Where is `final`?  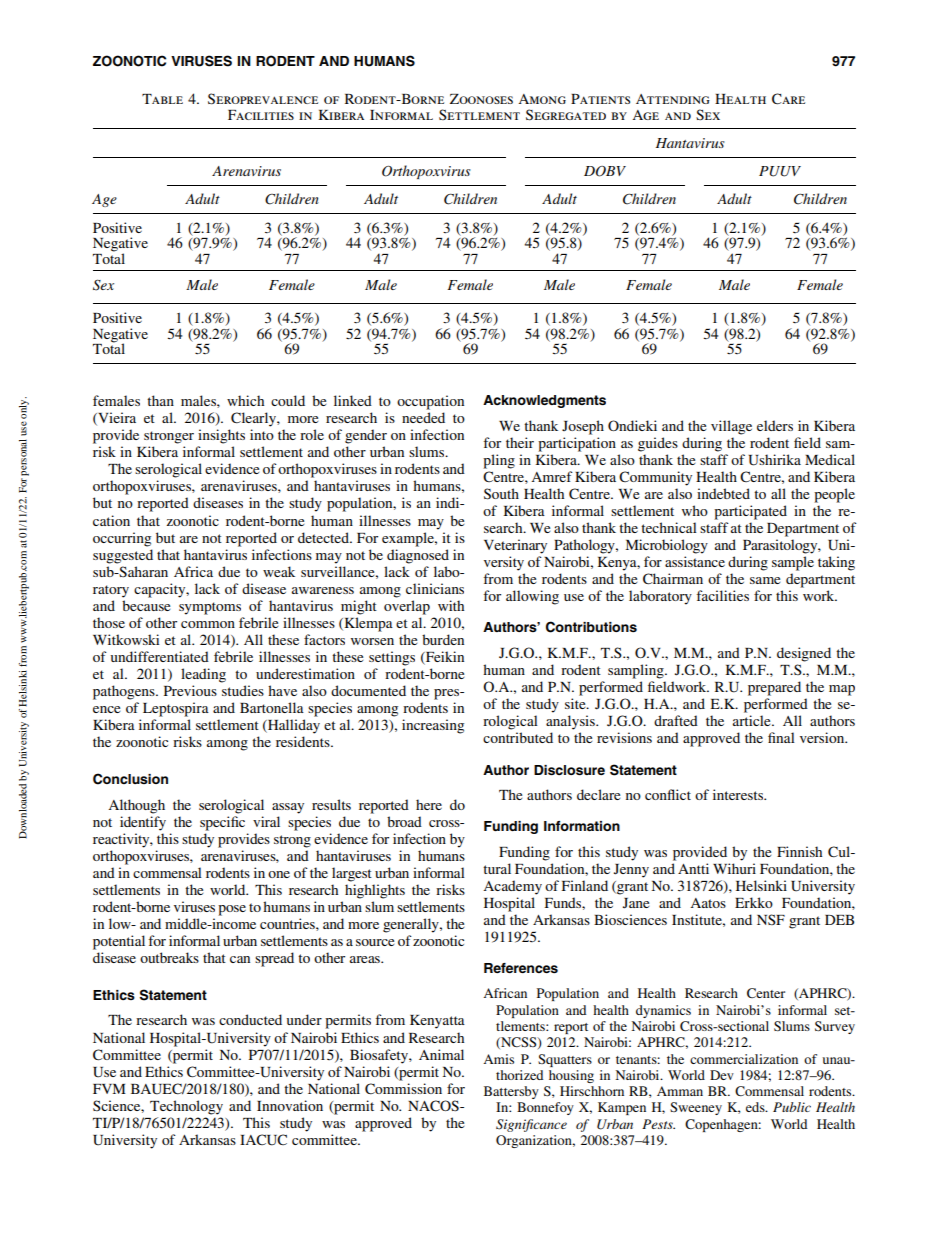 final is located at coordinates (781, 737).
